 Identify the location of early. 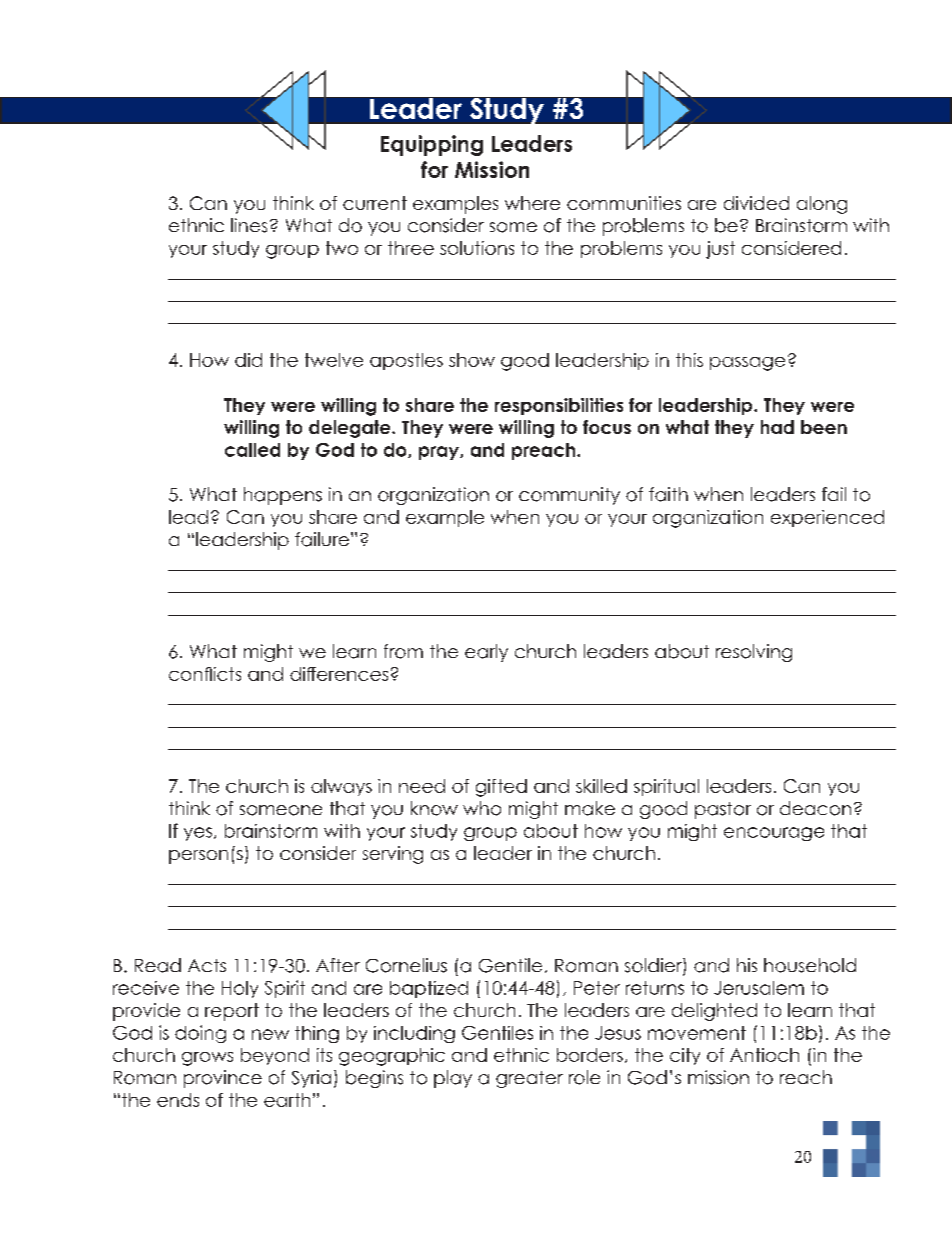
(486, 653).
